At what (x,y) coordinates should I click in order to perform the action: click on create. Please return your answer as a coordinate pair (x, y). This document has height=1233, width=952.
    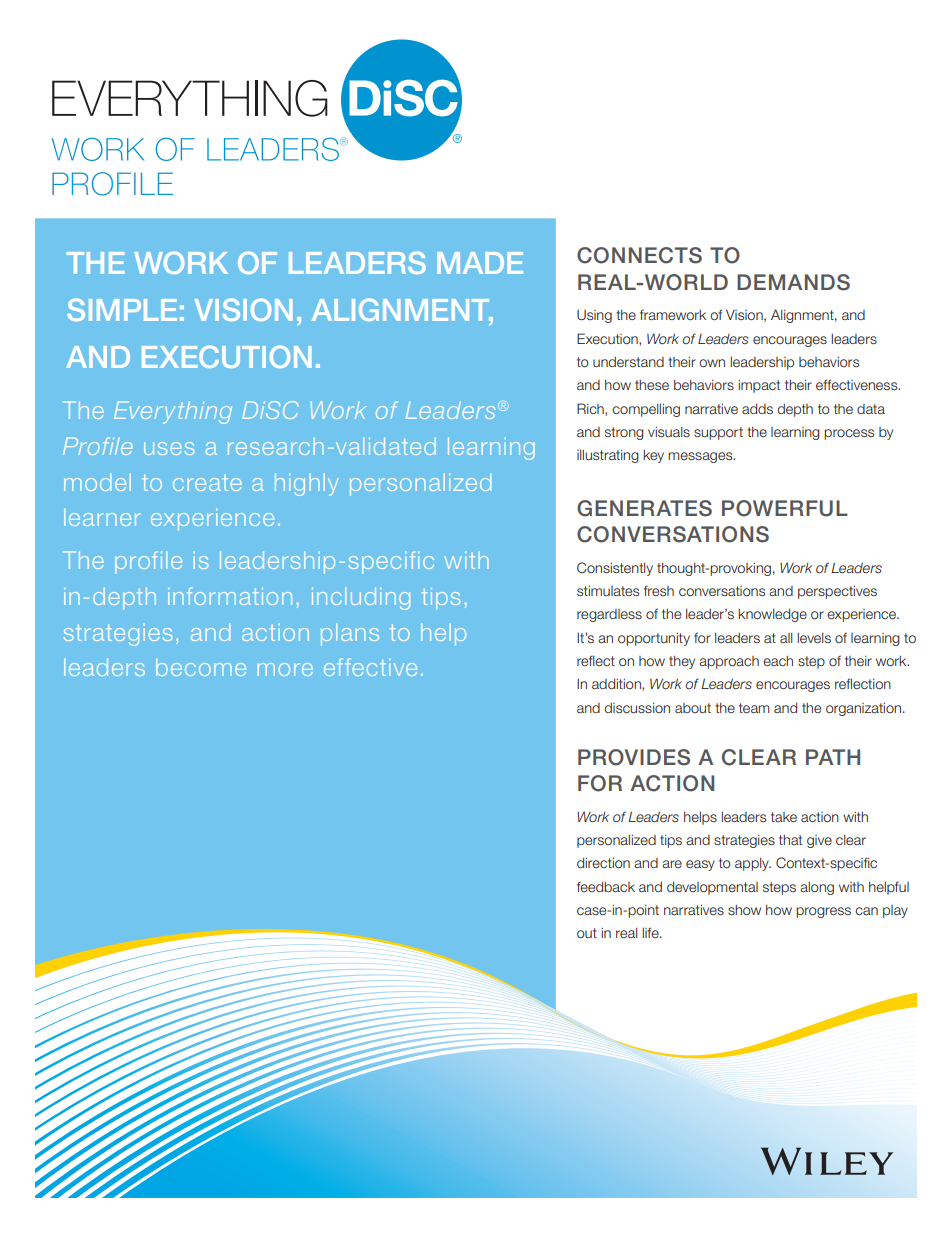
    Looking at the image, I should click on (207, 483).
